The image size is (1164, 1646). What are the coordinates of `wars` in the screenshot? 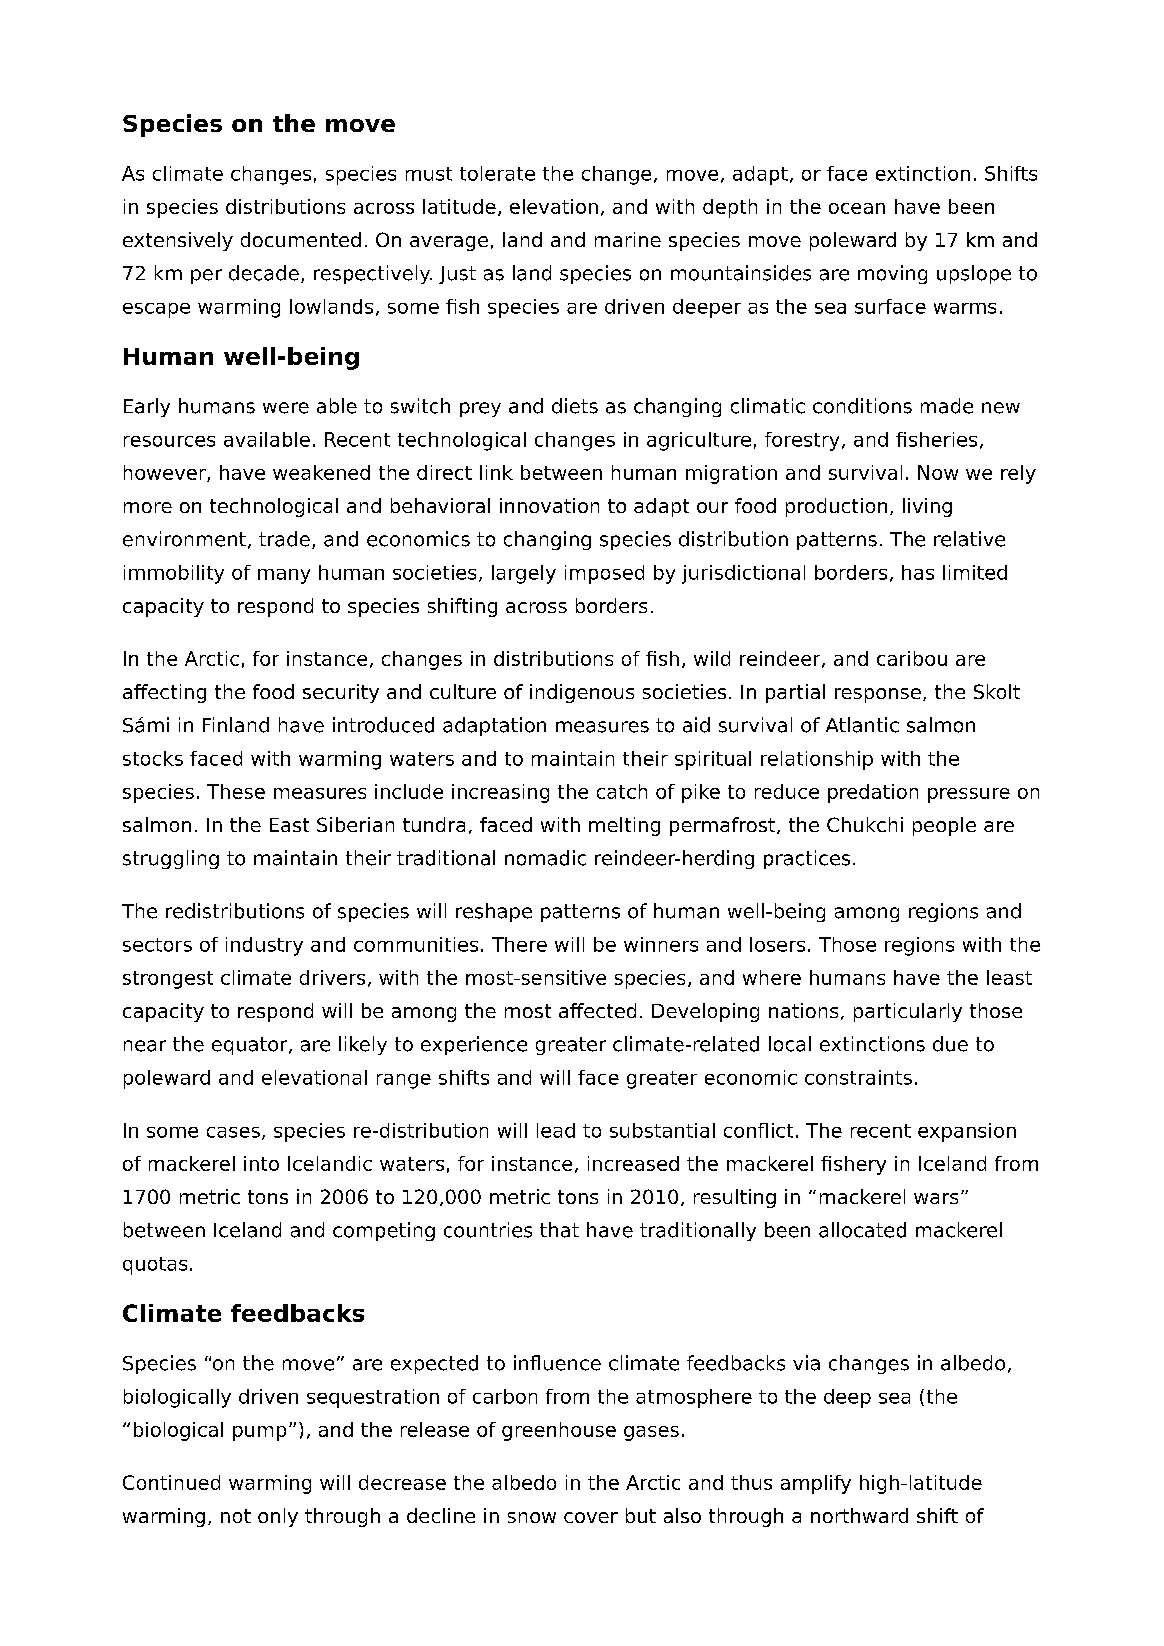 It's located at (936, 1198).
